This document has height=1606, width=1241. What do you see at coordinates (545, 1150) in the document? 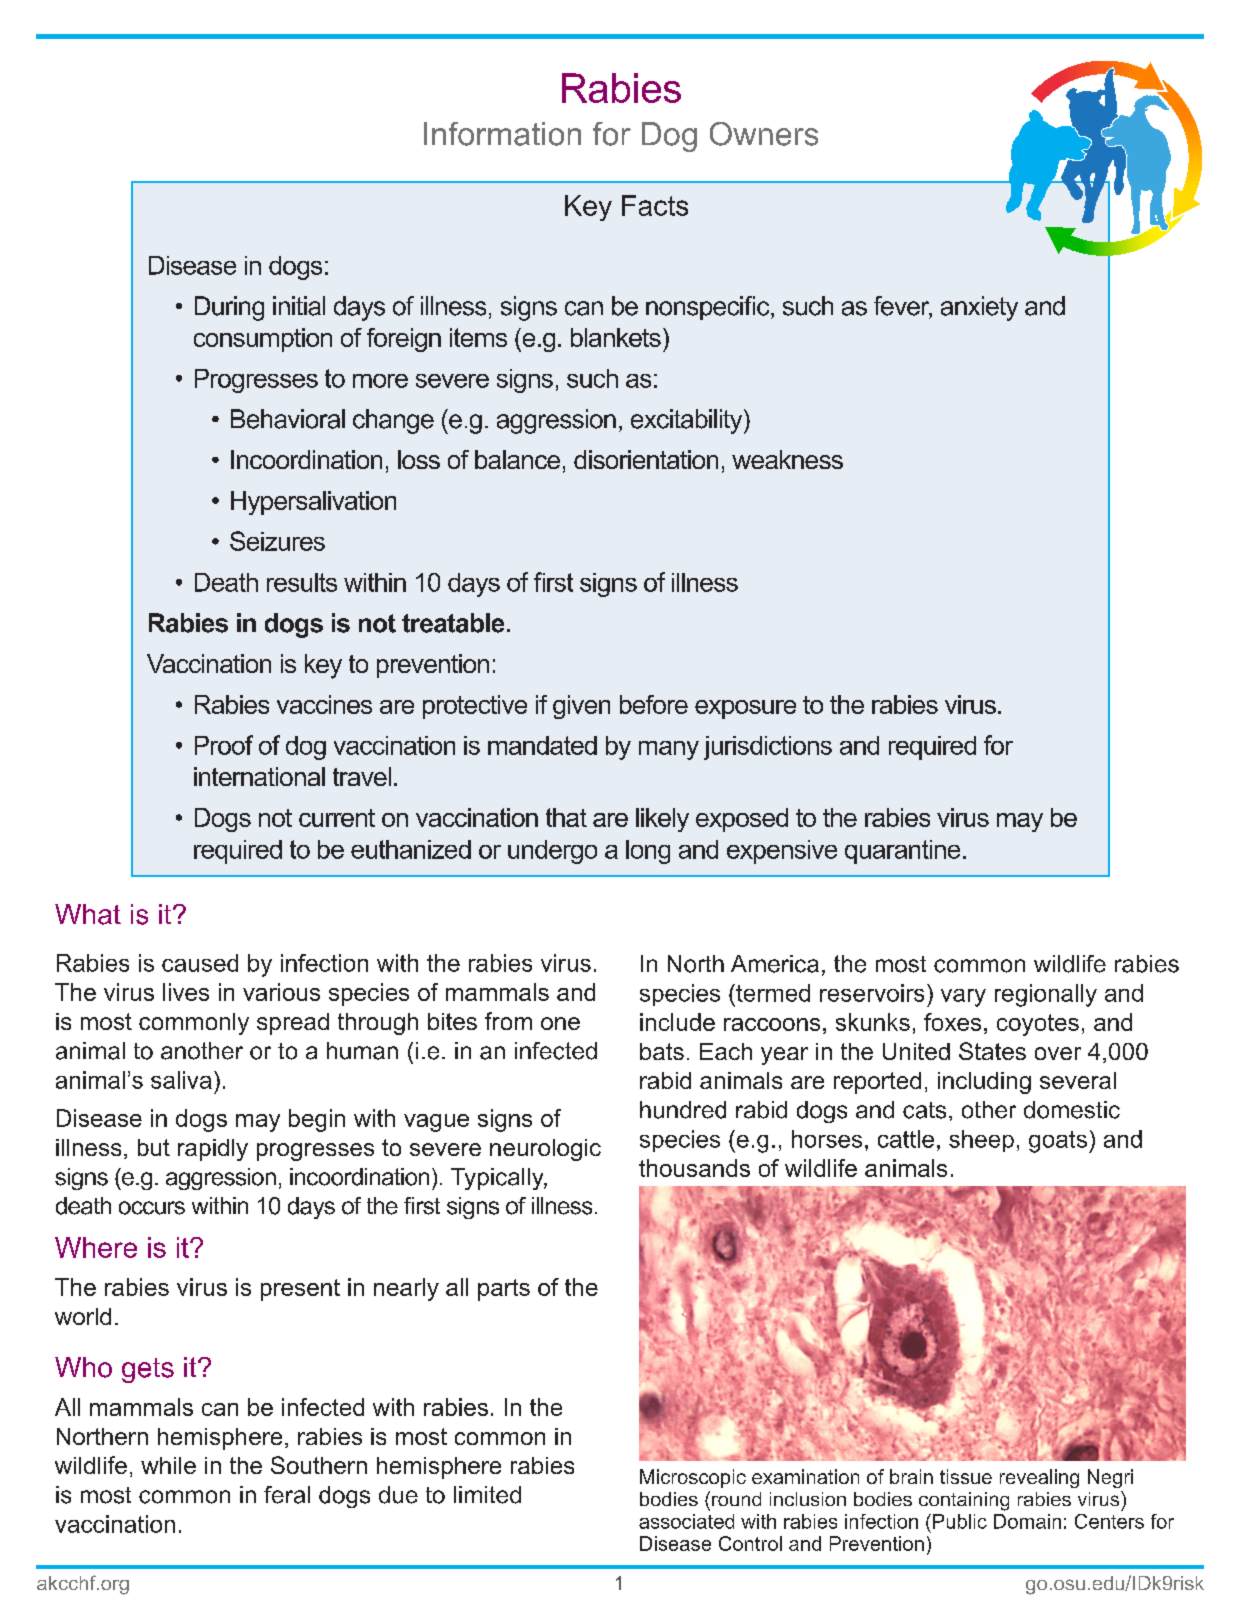
I see `neurologic` at bounding box center [545, 1150].
